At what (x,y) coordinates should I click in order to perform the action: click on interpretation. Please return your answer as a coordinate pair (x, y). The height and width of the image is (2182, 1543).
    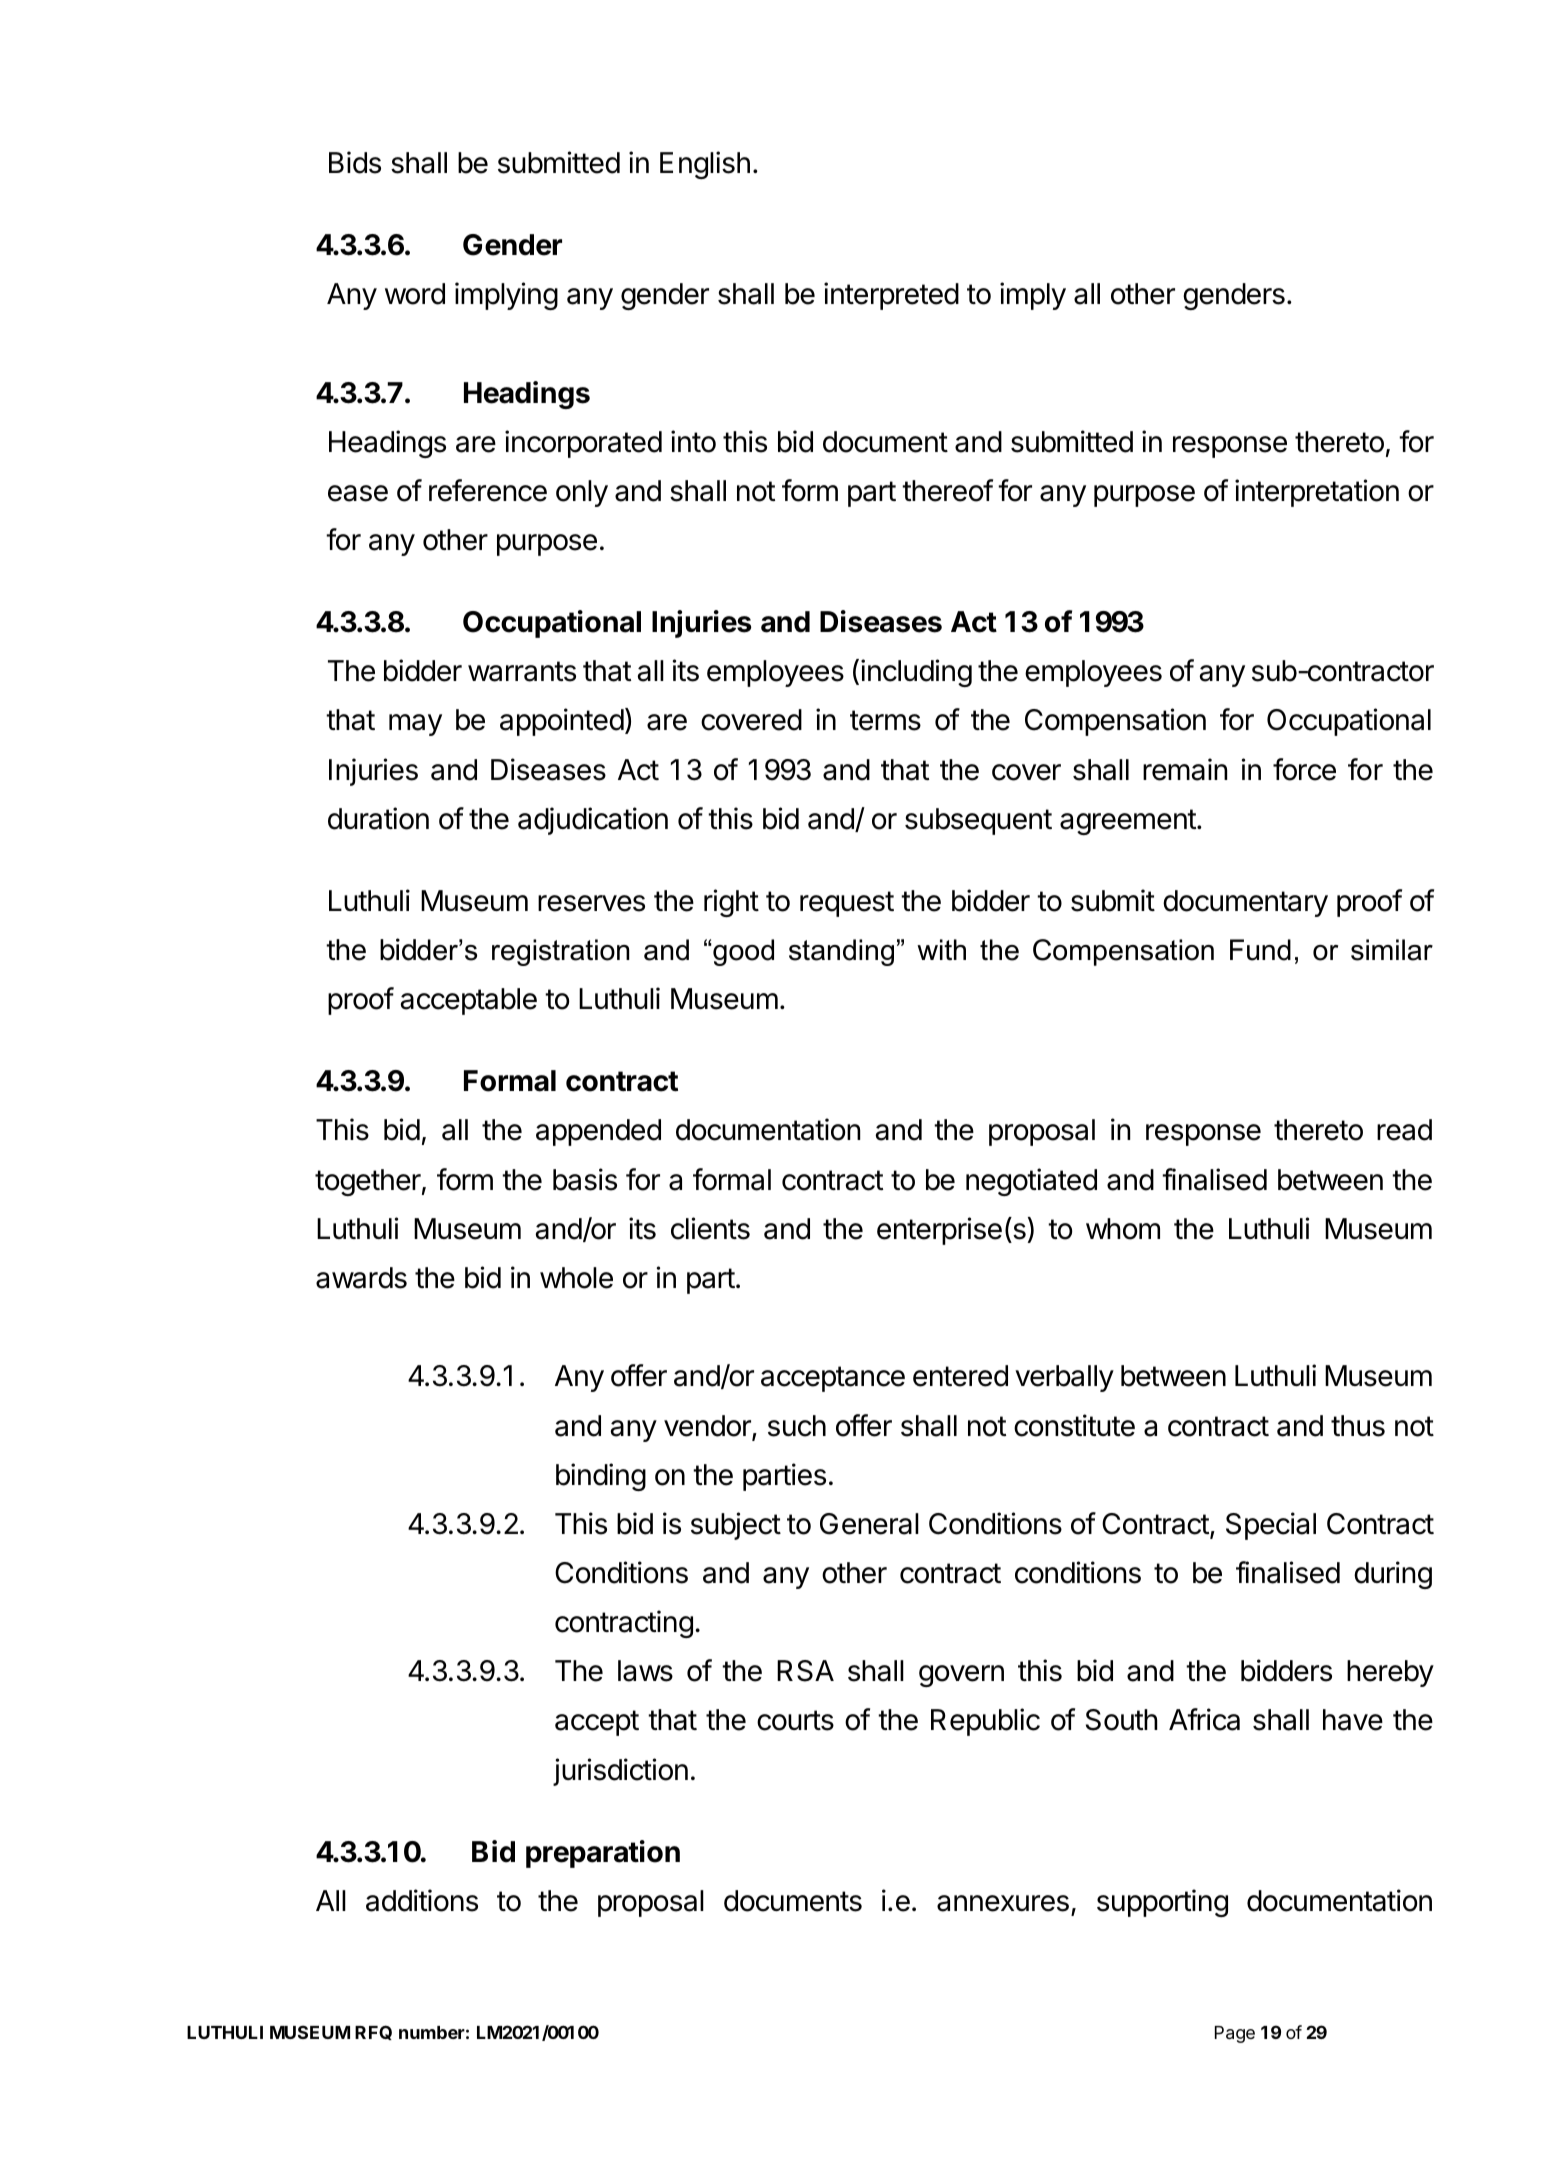
    Looking at the image, I should click on (1317, 493).
